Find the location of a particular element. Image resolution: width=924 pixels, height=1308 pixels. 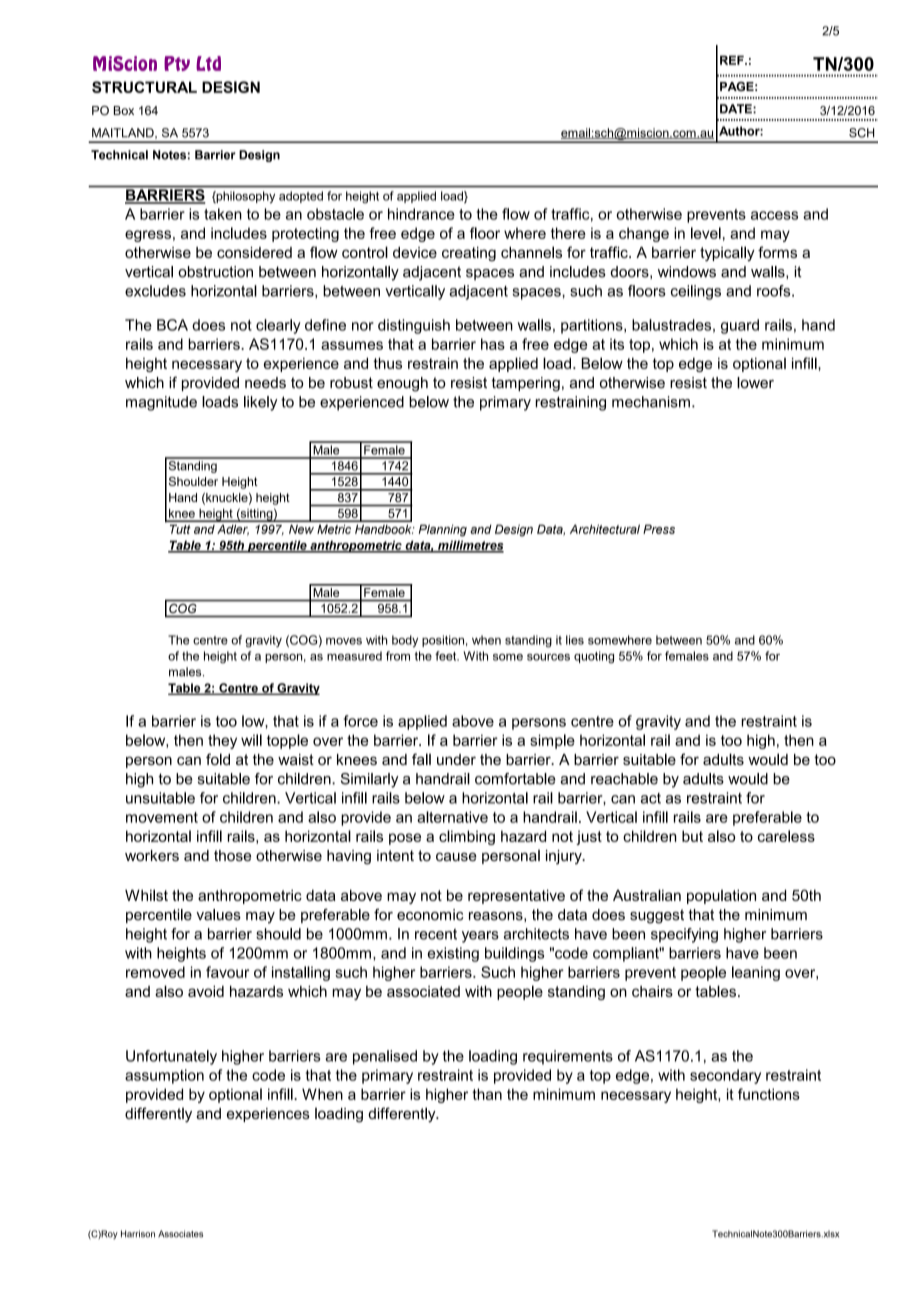

Ltd is located at coordinates (208, 63).
